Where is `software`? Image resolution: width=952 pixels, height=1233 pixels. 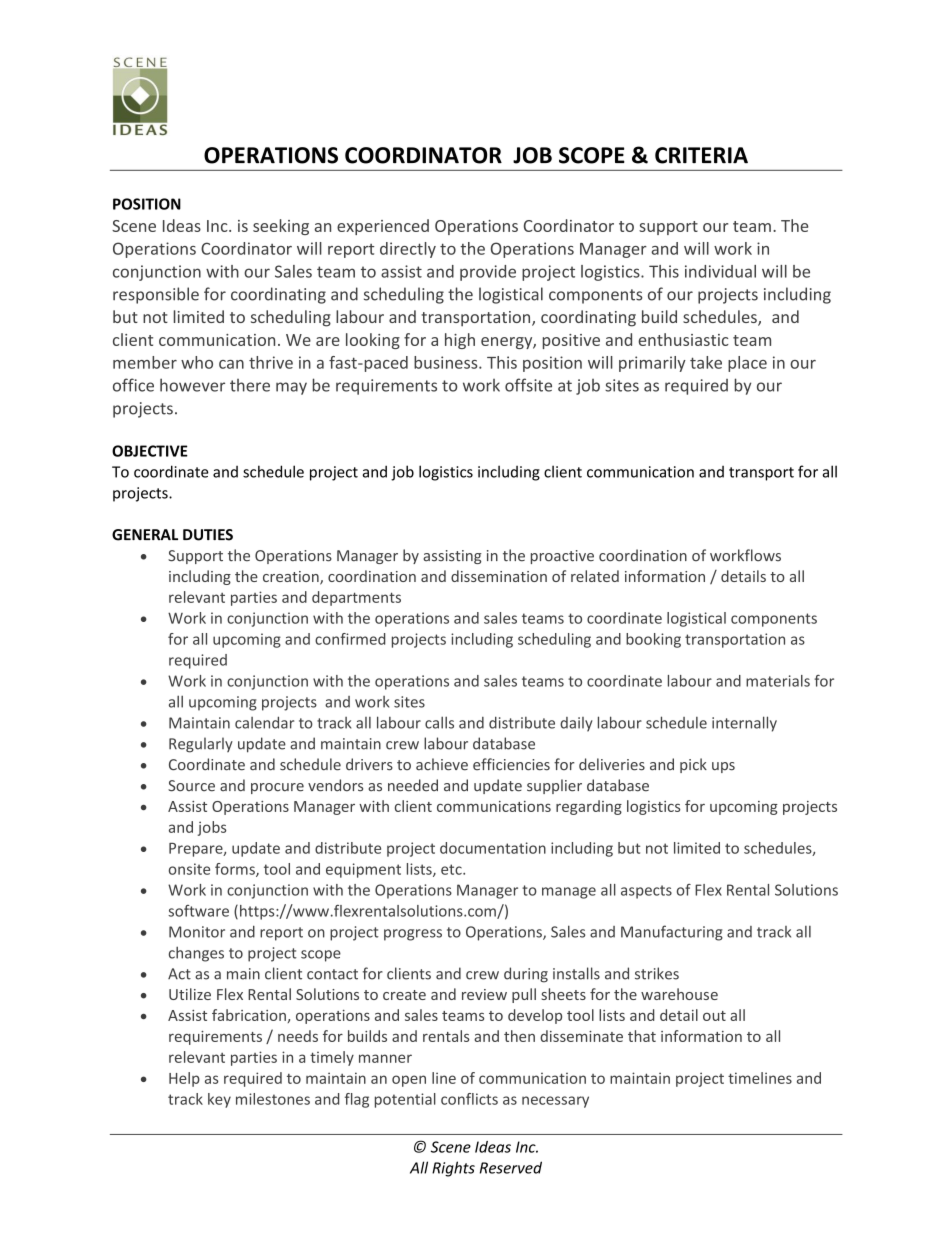 software is located at coordinates (198, 911).
